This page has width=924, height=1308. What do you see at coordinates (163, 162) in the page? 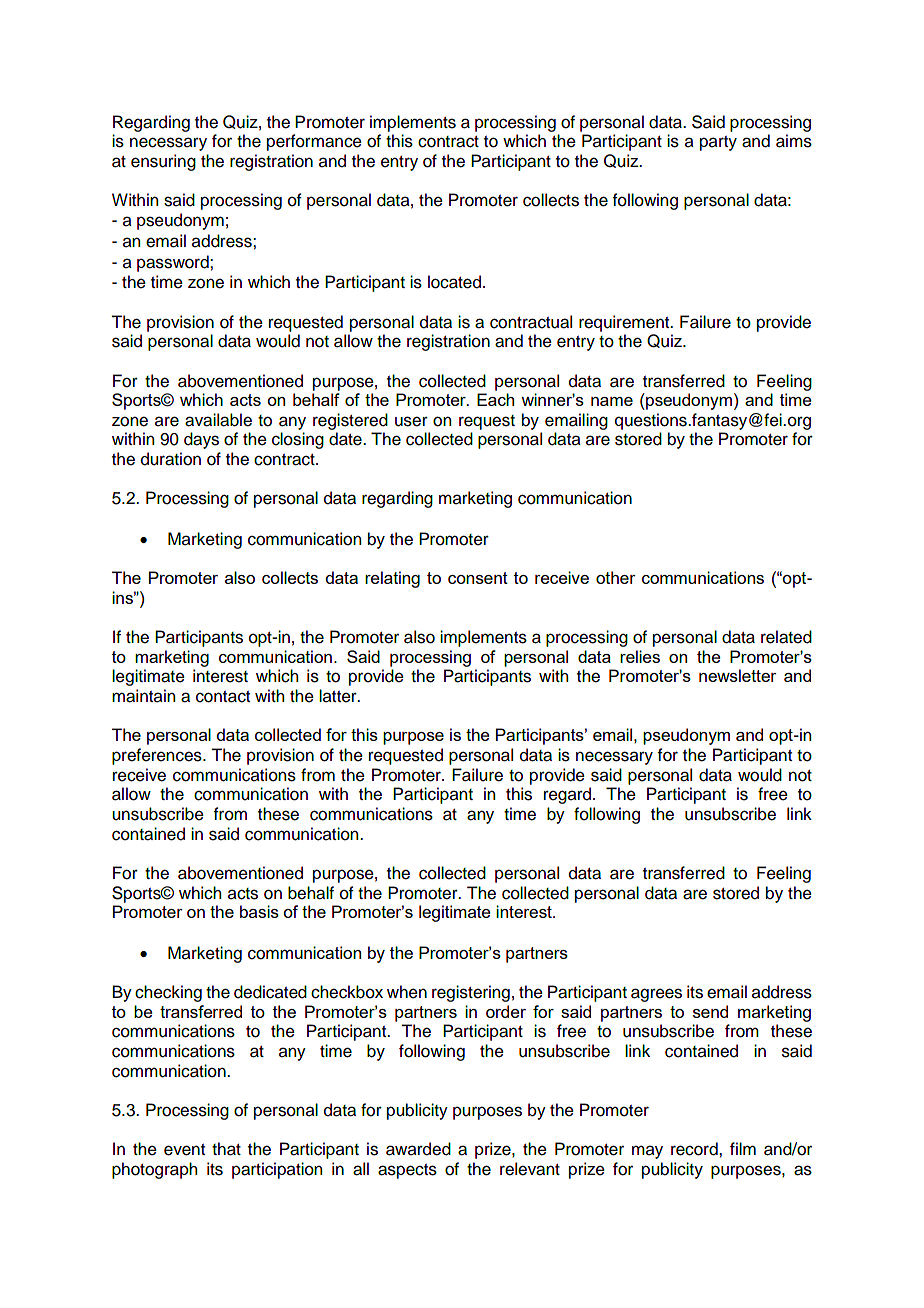
I see `ensuring` at bounding box center [163, 162].
